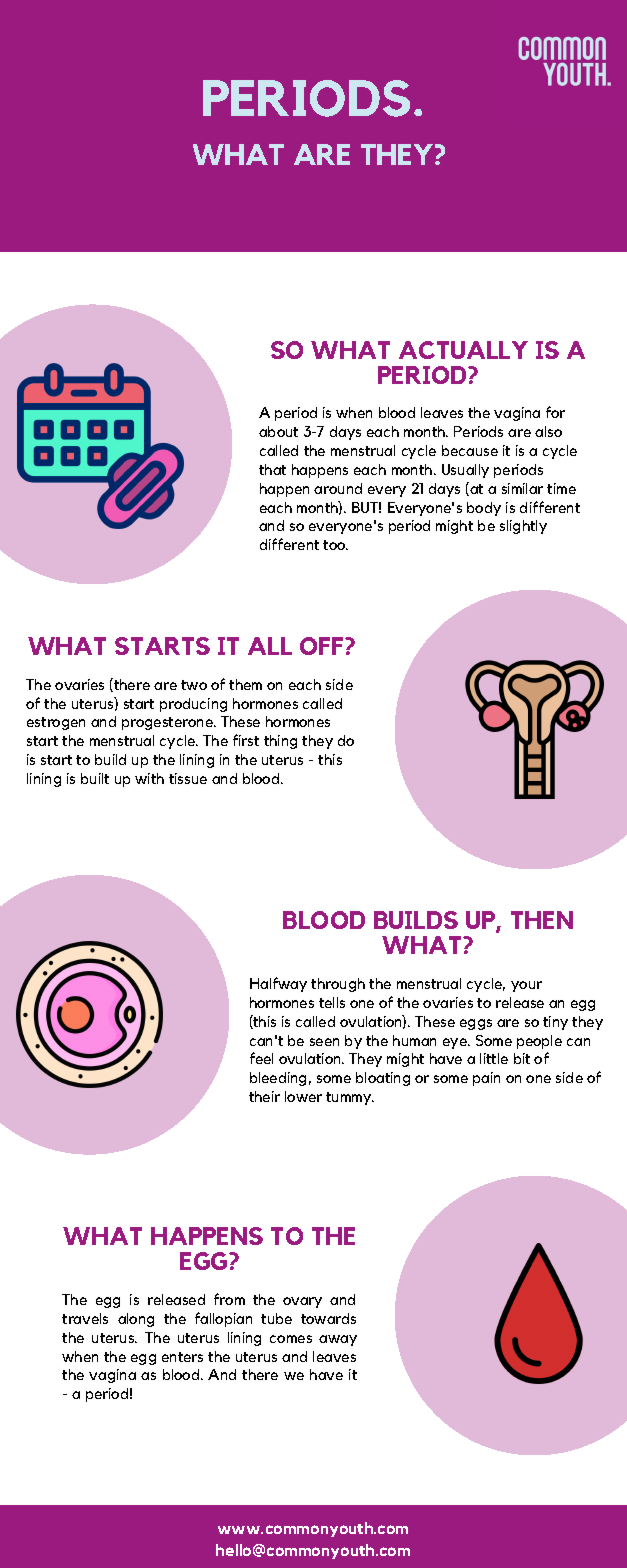 The height and width of the document is (1568, 627). I want to click on slightly, so click(523, 527).
